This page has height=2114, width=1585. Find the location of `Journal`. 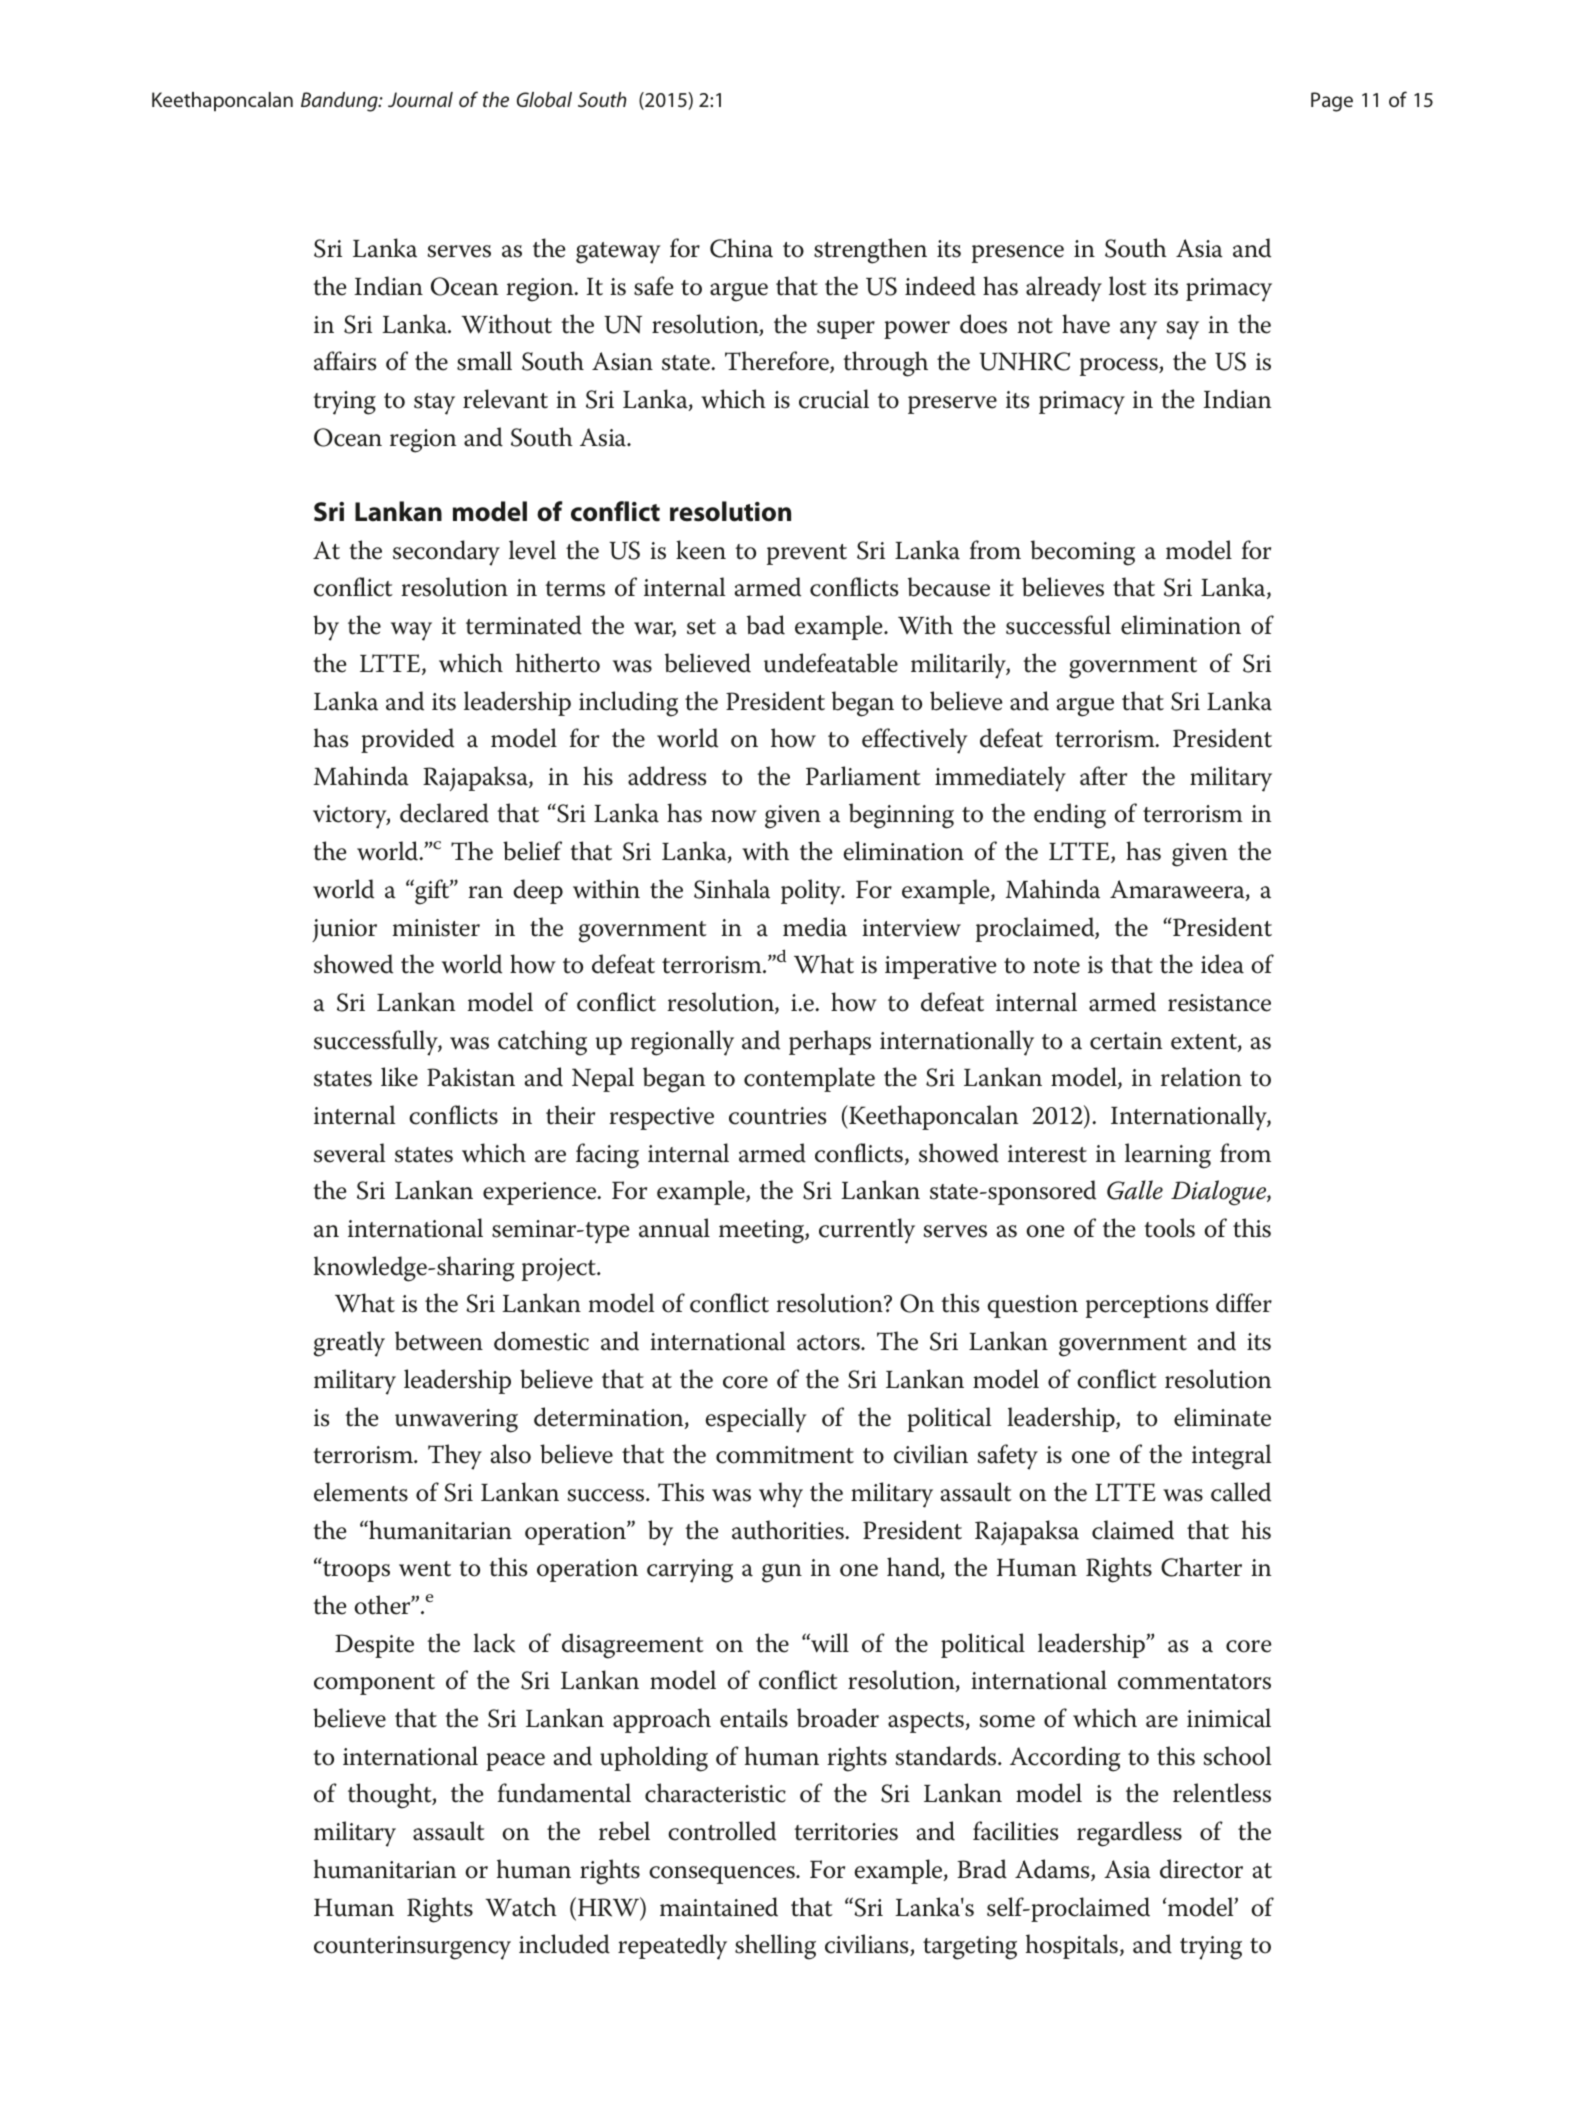

Journal is located at coordinates (420, 99).
